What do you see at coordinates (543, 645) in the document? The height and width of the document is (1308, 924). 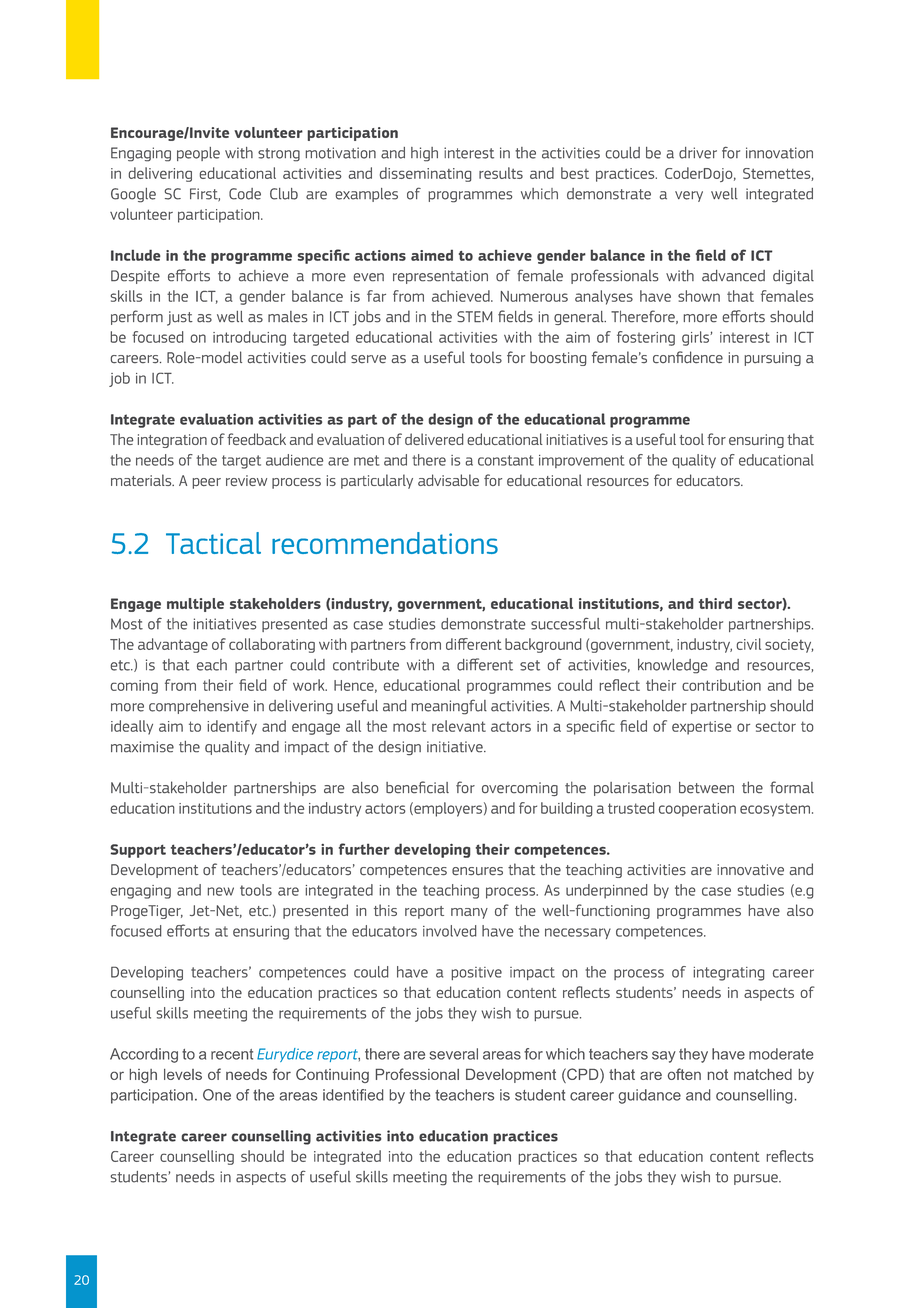 I see `background` at bounding box center [543, 645].
